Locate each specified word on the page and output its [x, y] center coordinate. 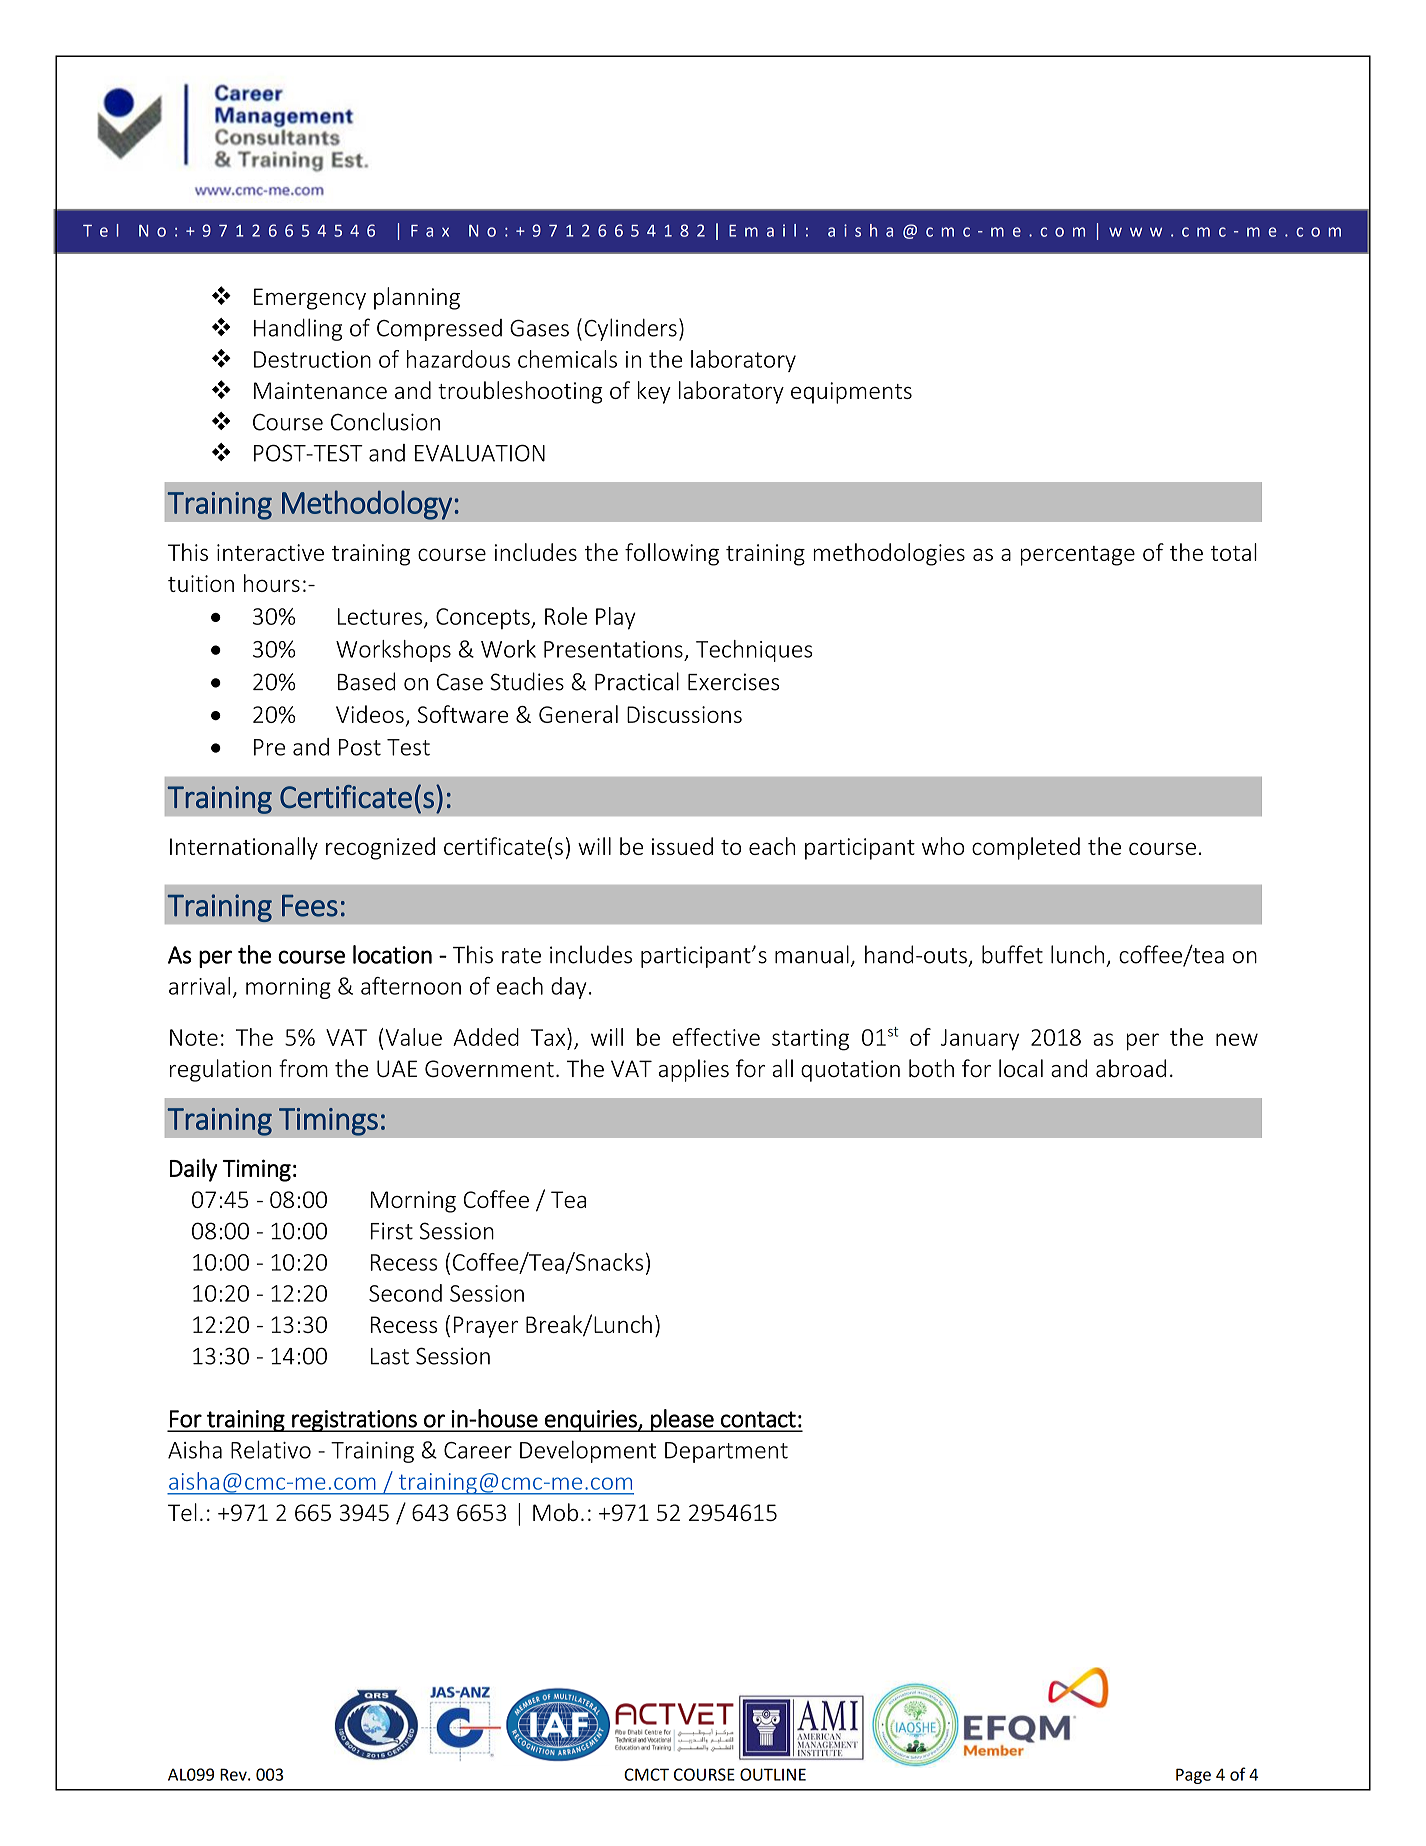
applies [694, 1070]
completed [1026, 848]
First [392, 1231]
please [682, 1420]
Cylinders [630, 329]
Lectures [381, 617]
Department [726, 1452]
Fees [310, 906]
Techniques [754, 651]
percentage [1078, 556]
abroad [1131, 1068]
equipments [851, 393]
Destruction [312, 359]
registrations [354, 1421]
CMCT [646, 1774]
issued [682, 846]
